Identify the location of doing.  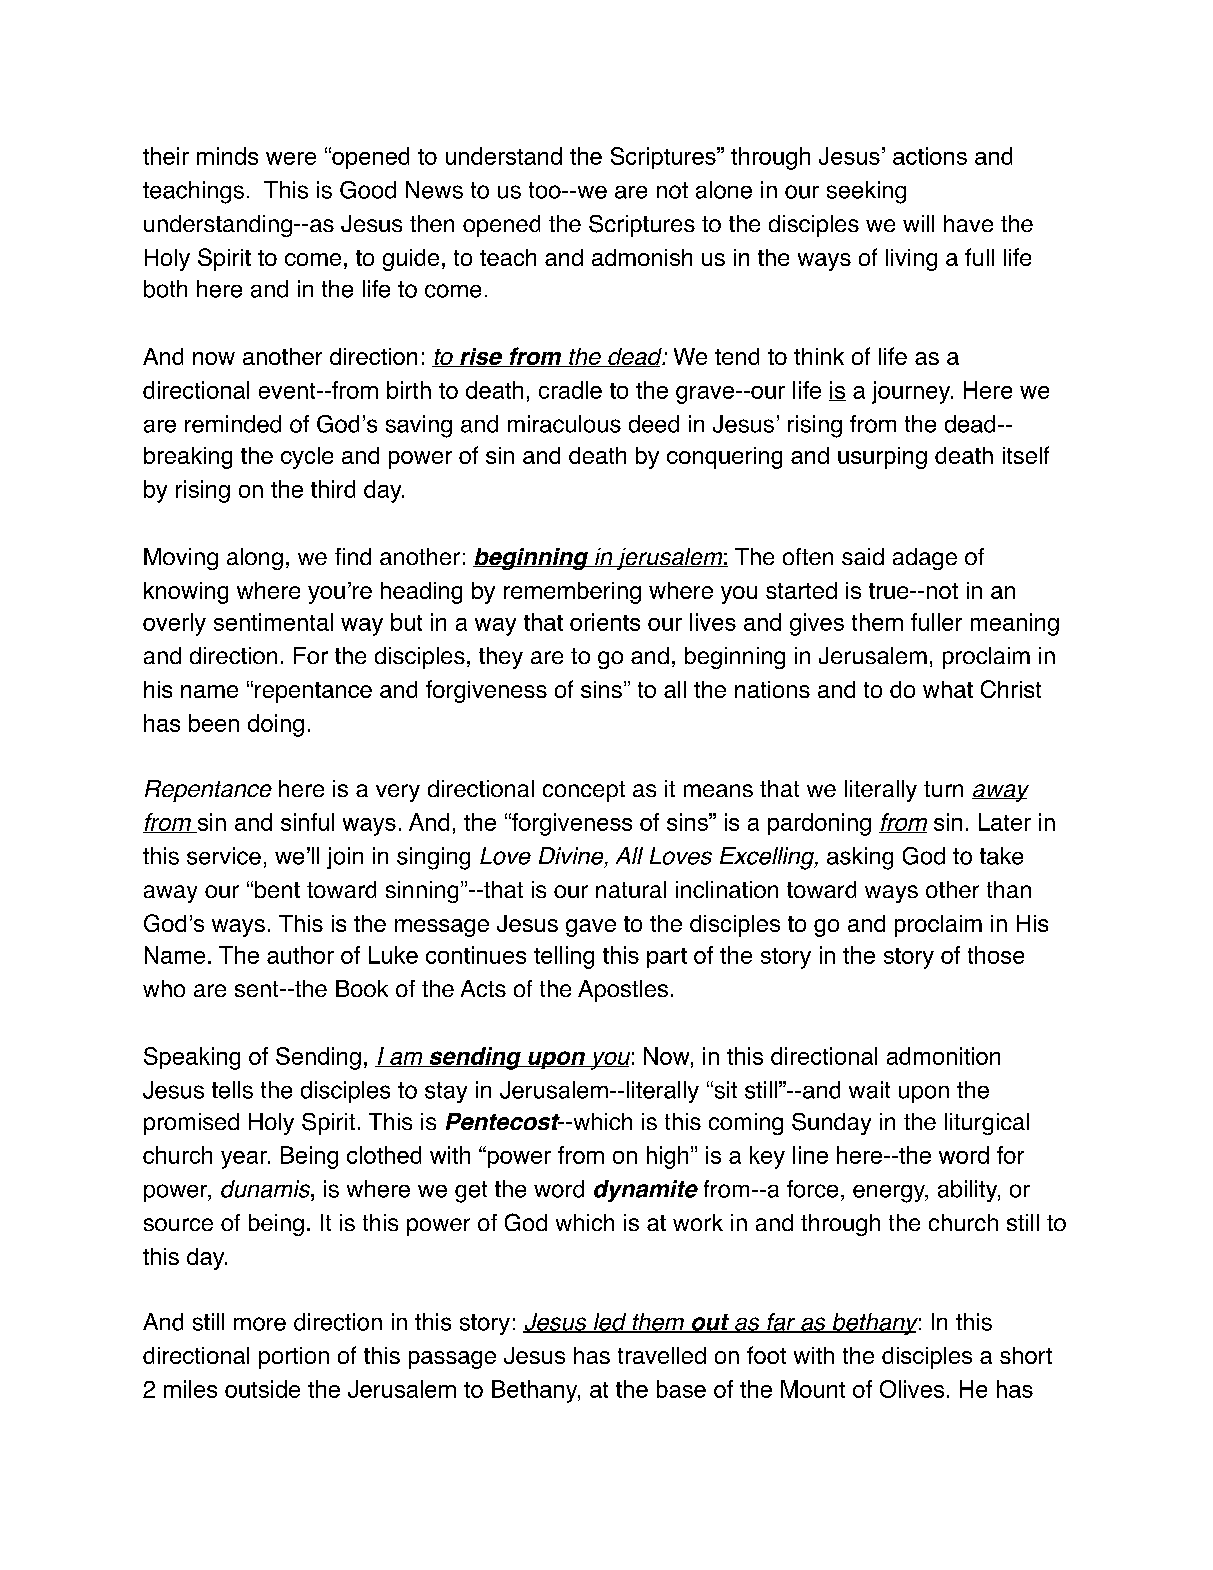
(276, 725).
